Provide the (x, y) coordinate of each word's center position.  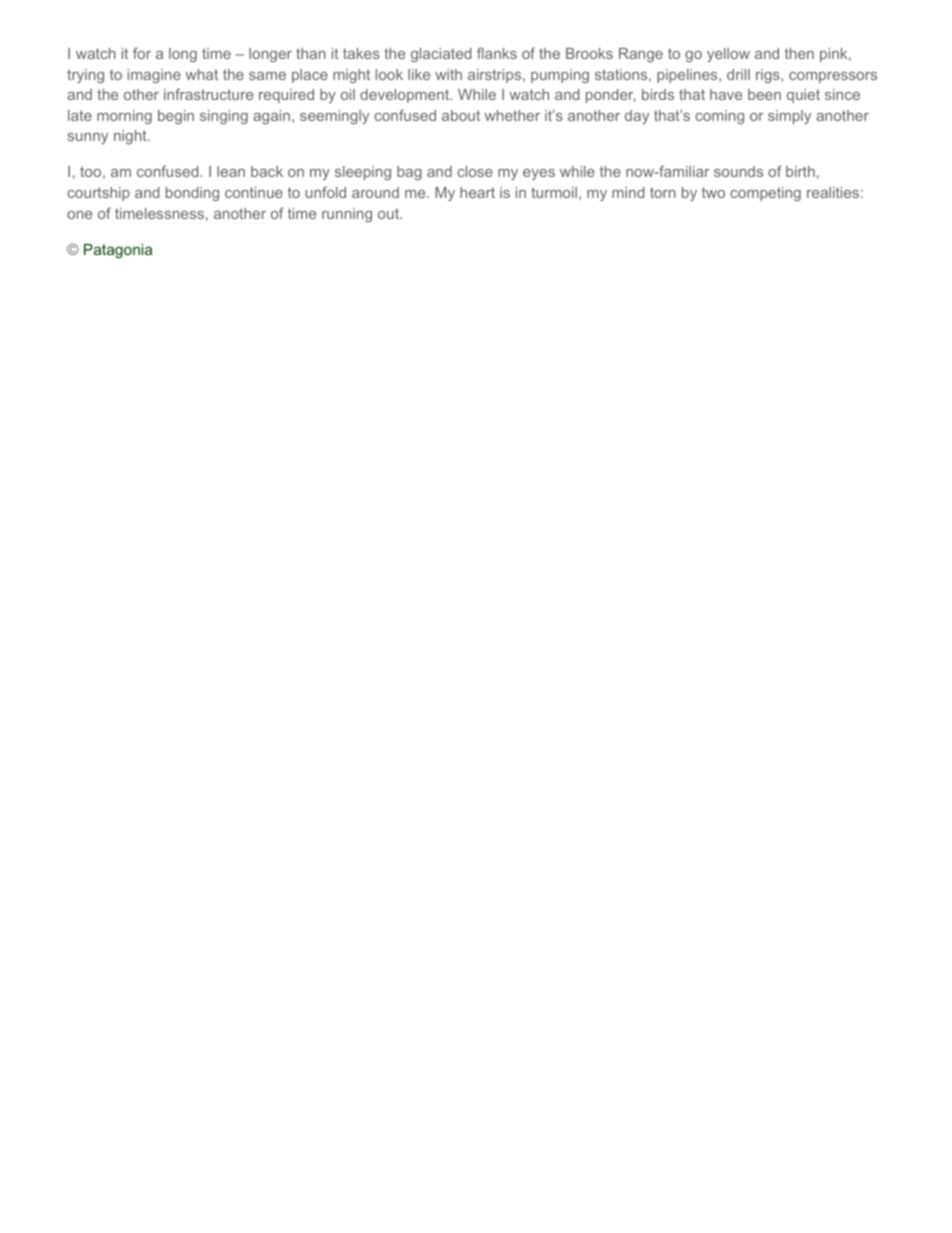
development (406, 96)
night (131, 137)
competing (765, 194)
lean (231, 171)
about (461, 115)
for (142, 53)
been (764, 94)
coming (719, 117)
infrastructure (208, 94)
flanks (497, 53)
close (475, 171)
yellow (728, 55)
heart (477, 192)
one (79, 215)
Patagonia (118, 251)
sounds (738, 171)
